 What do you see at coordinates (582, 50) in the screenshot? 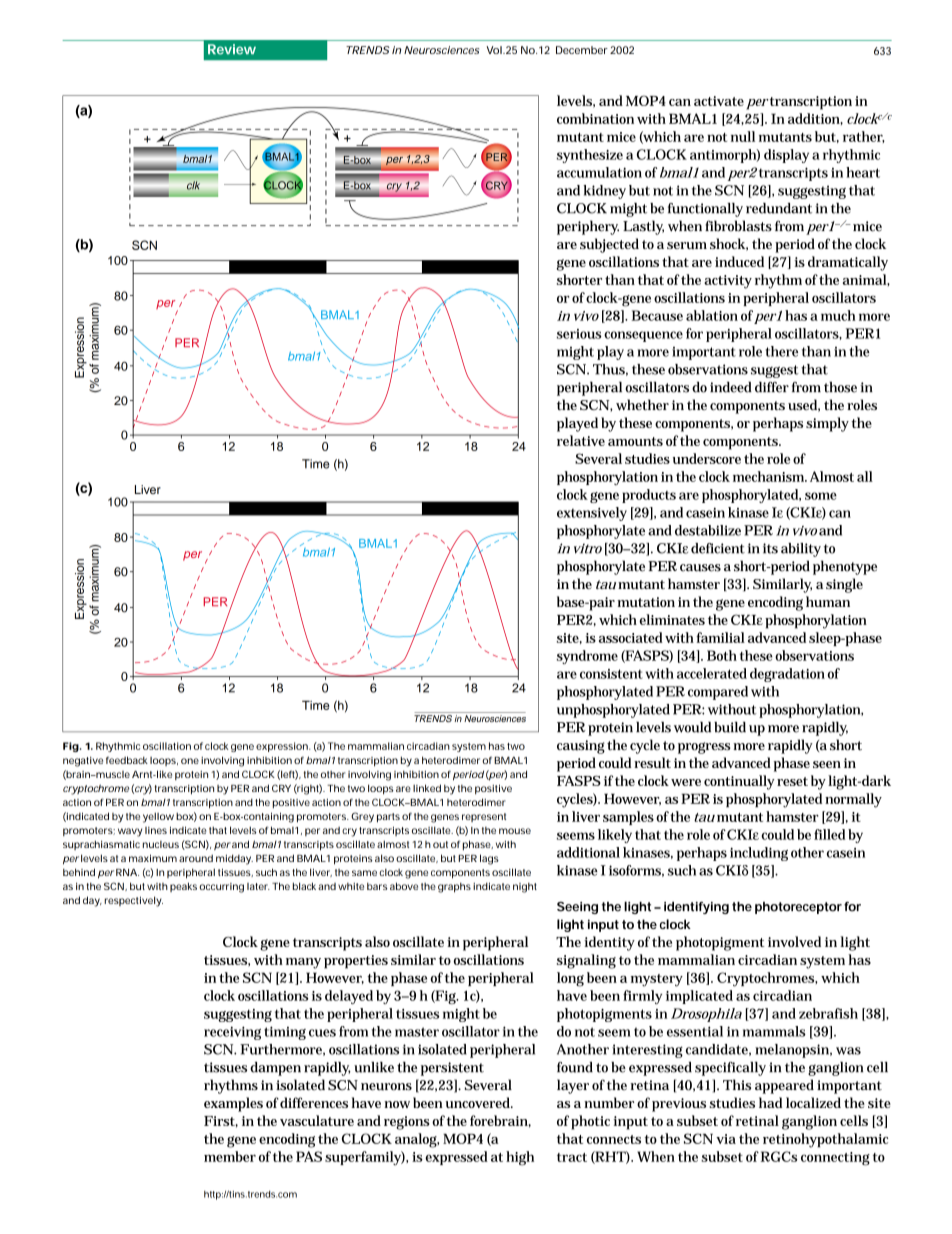
I see `December` at bounding box center [582, 50].
